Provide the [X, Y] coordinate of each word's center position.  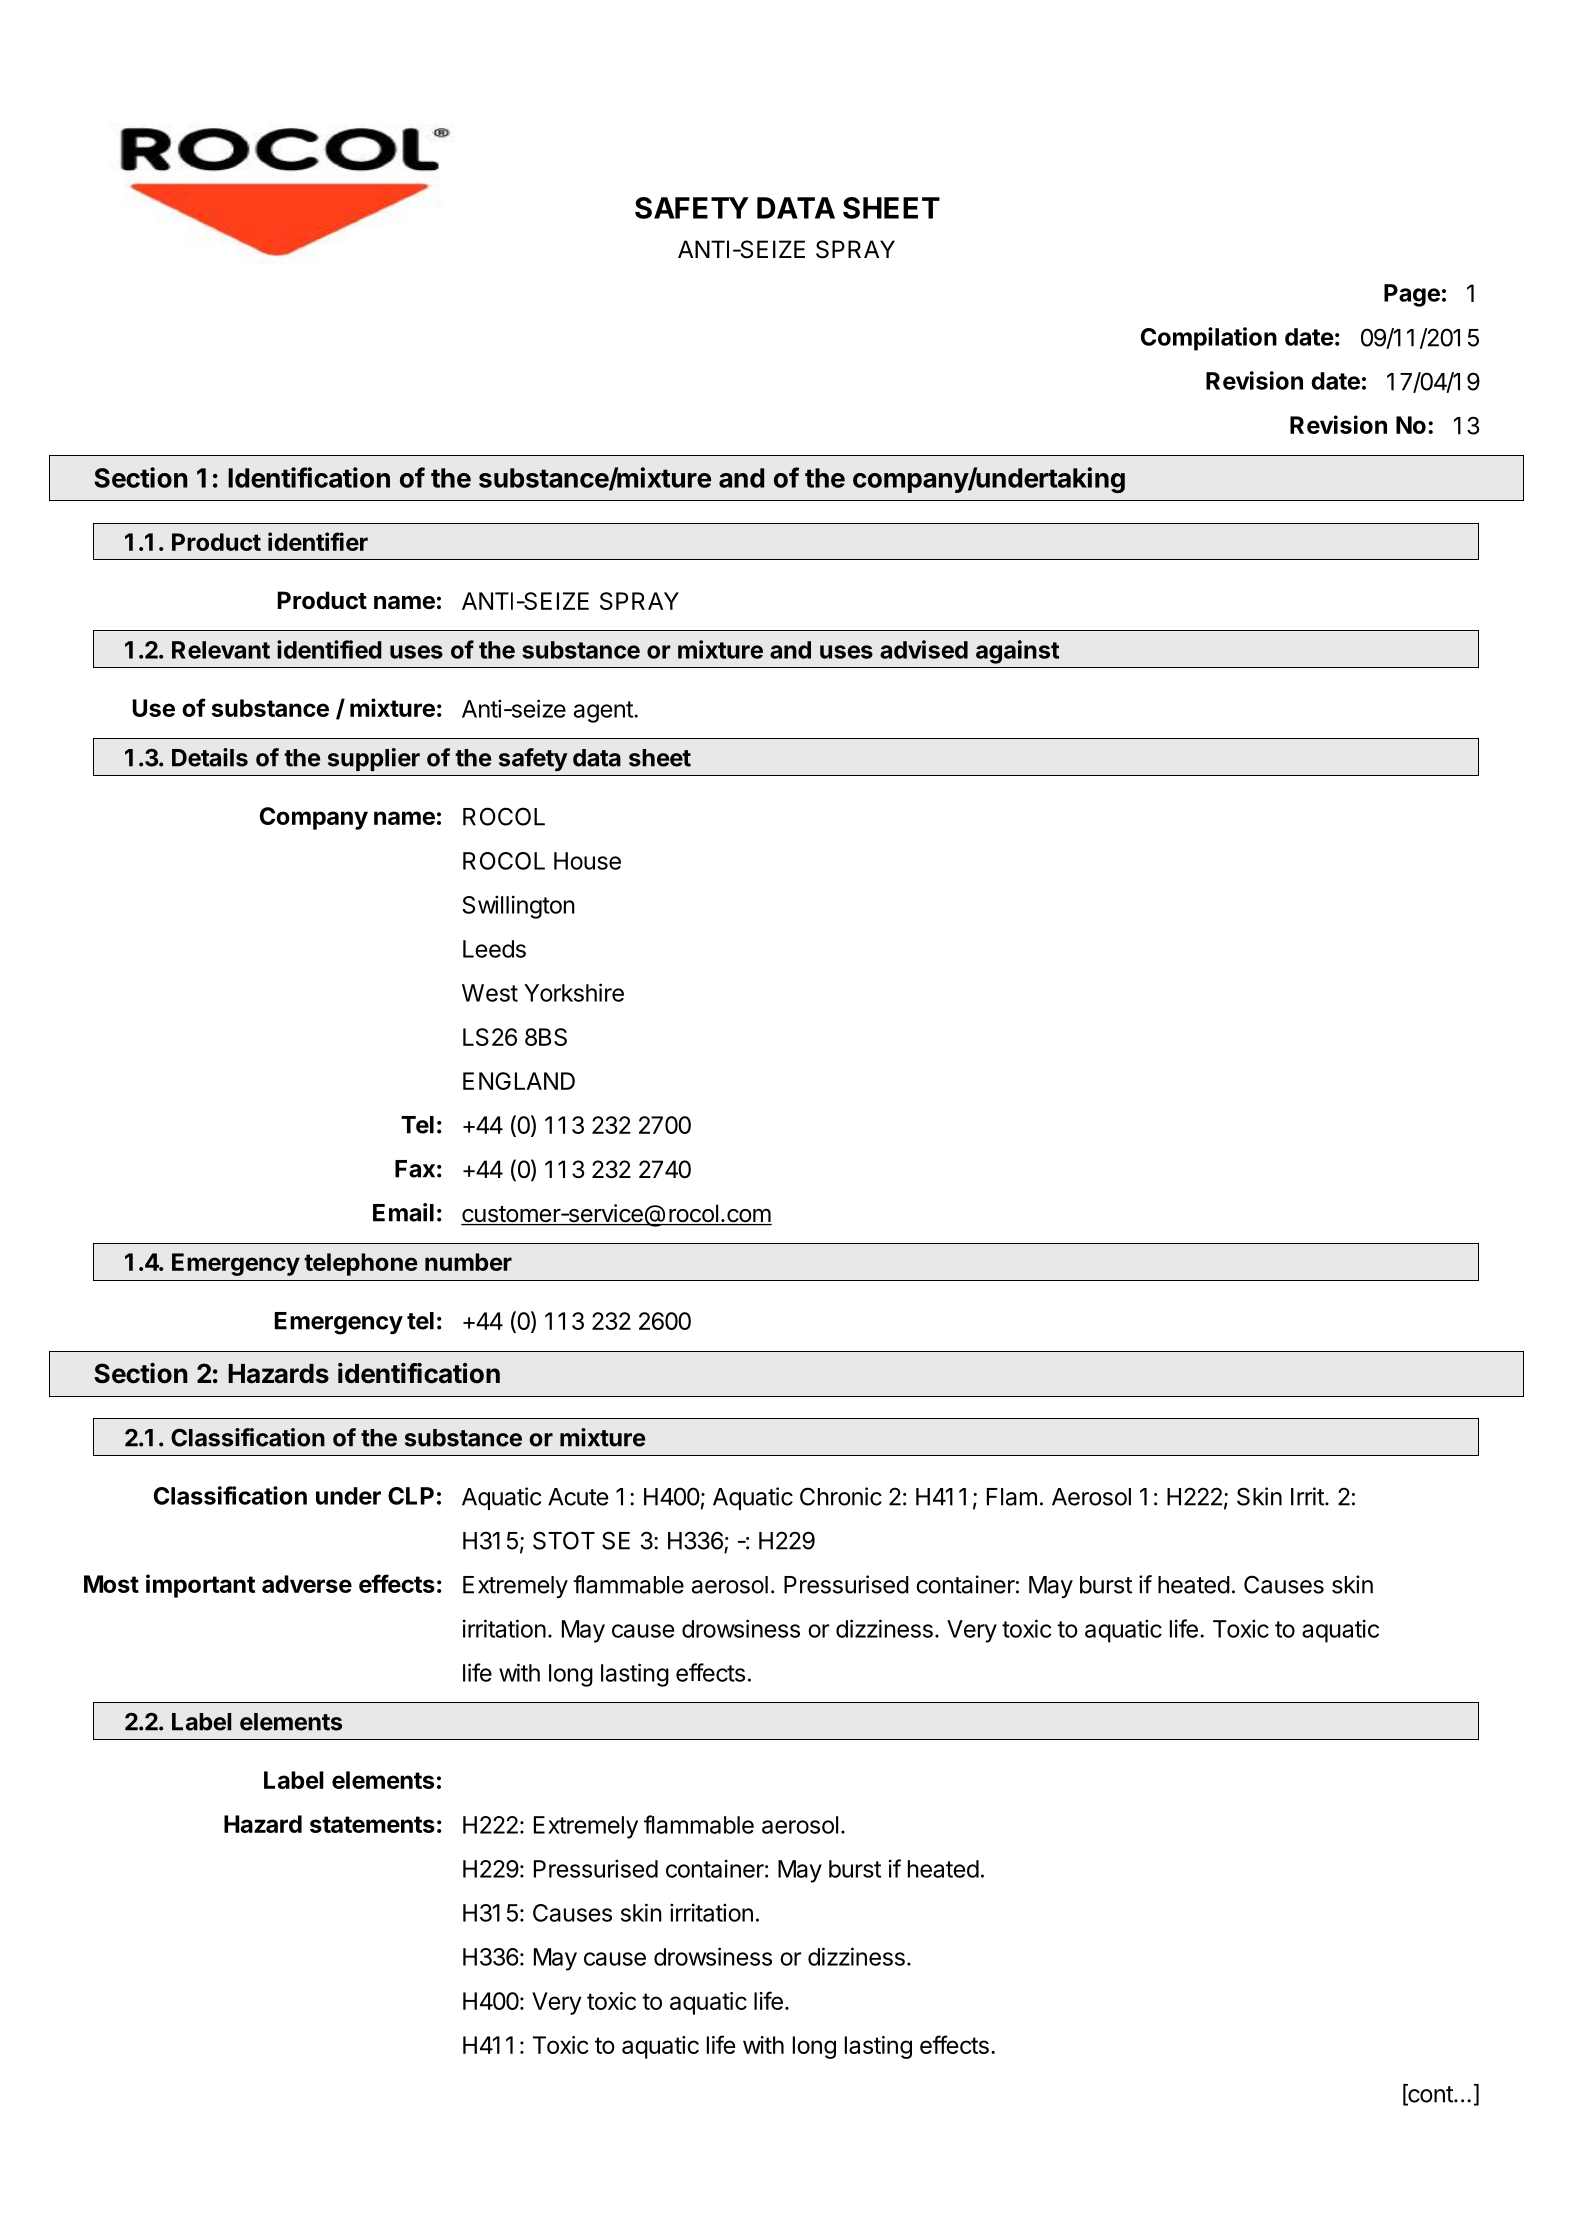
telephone [361, 1264]
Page [1412, 295]
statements [372, 1824]
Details [210, 757]
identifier [318, 541]
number [468, 1262]
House [587, 861]
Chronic [841, 1496]
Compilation [1209, 339]
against [1017, 652]
